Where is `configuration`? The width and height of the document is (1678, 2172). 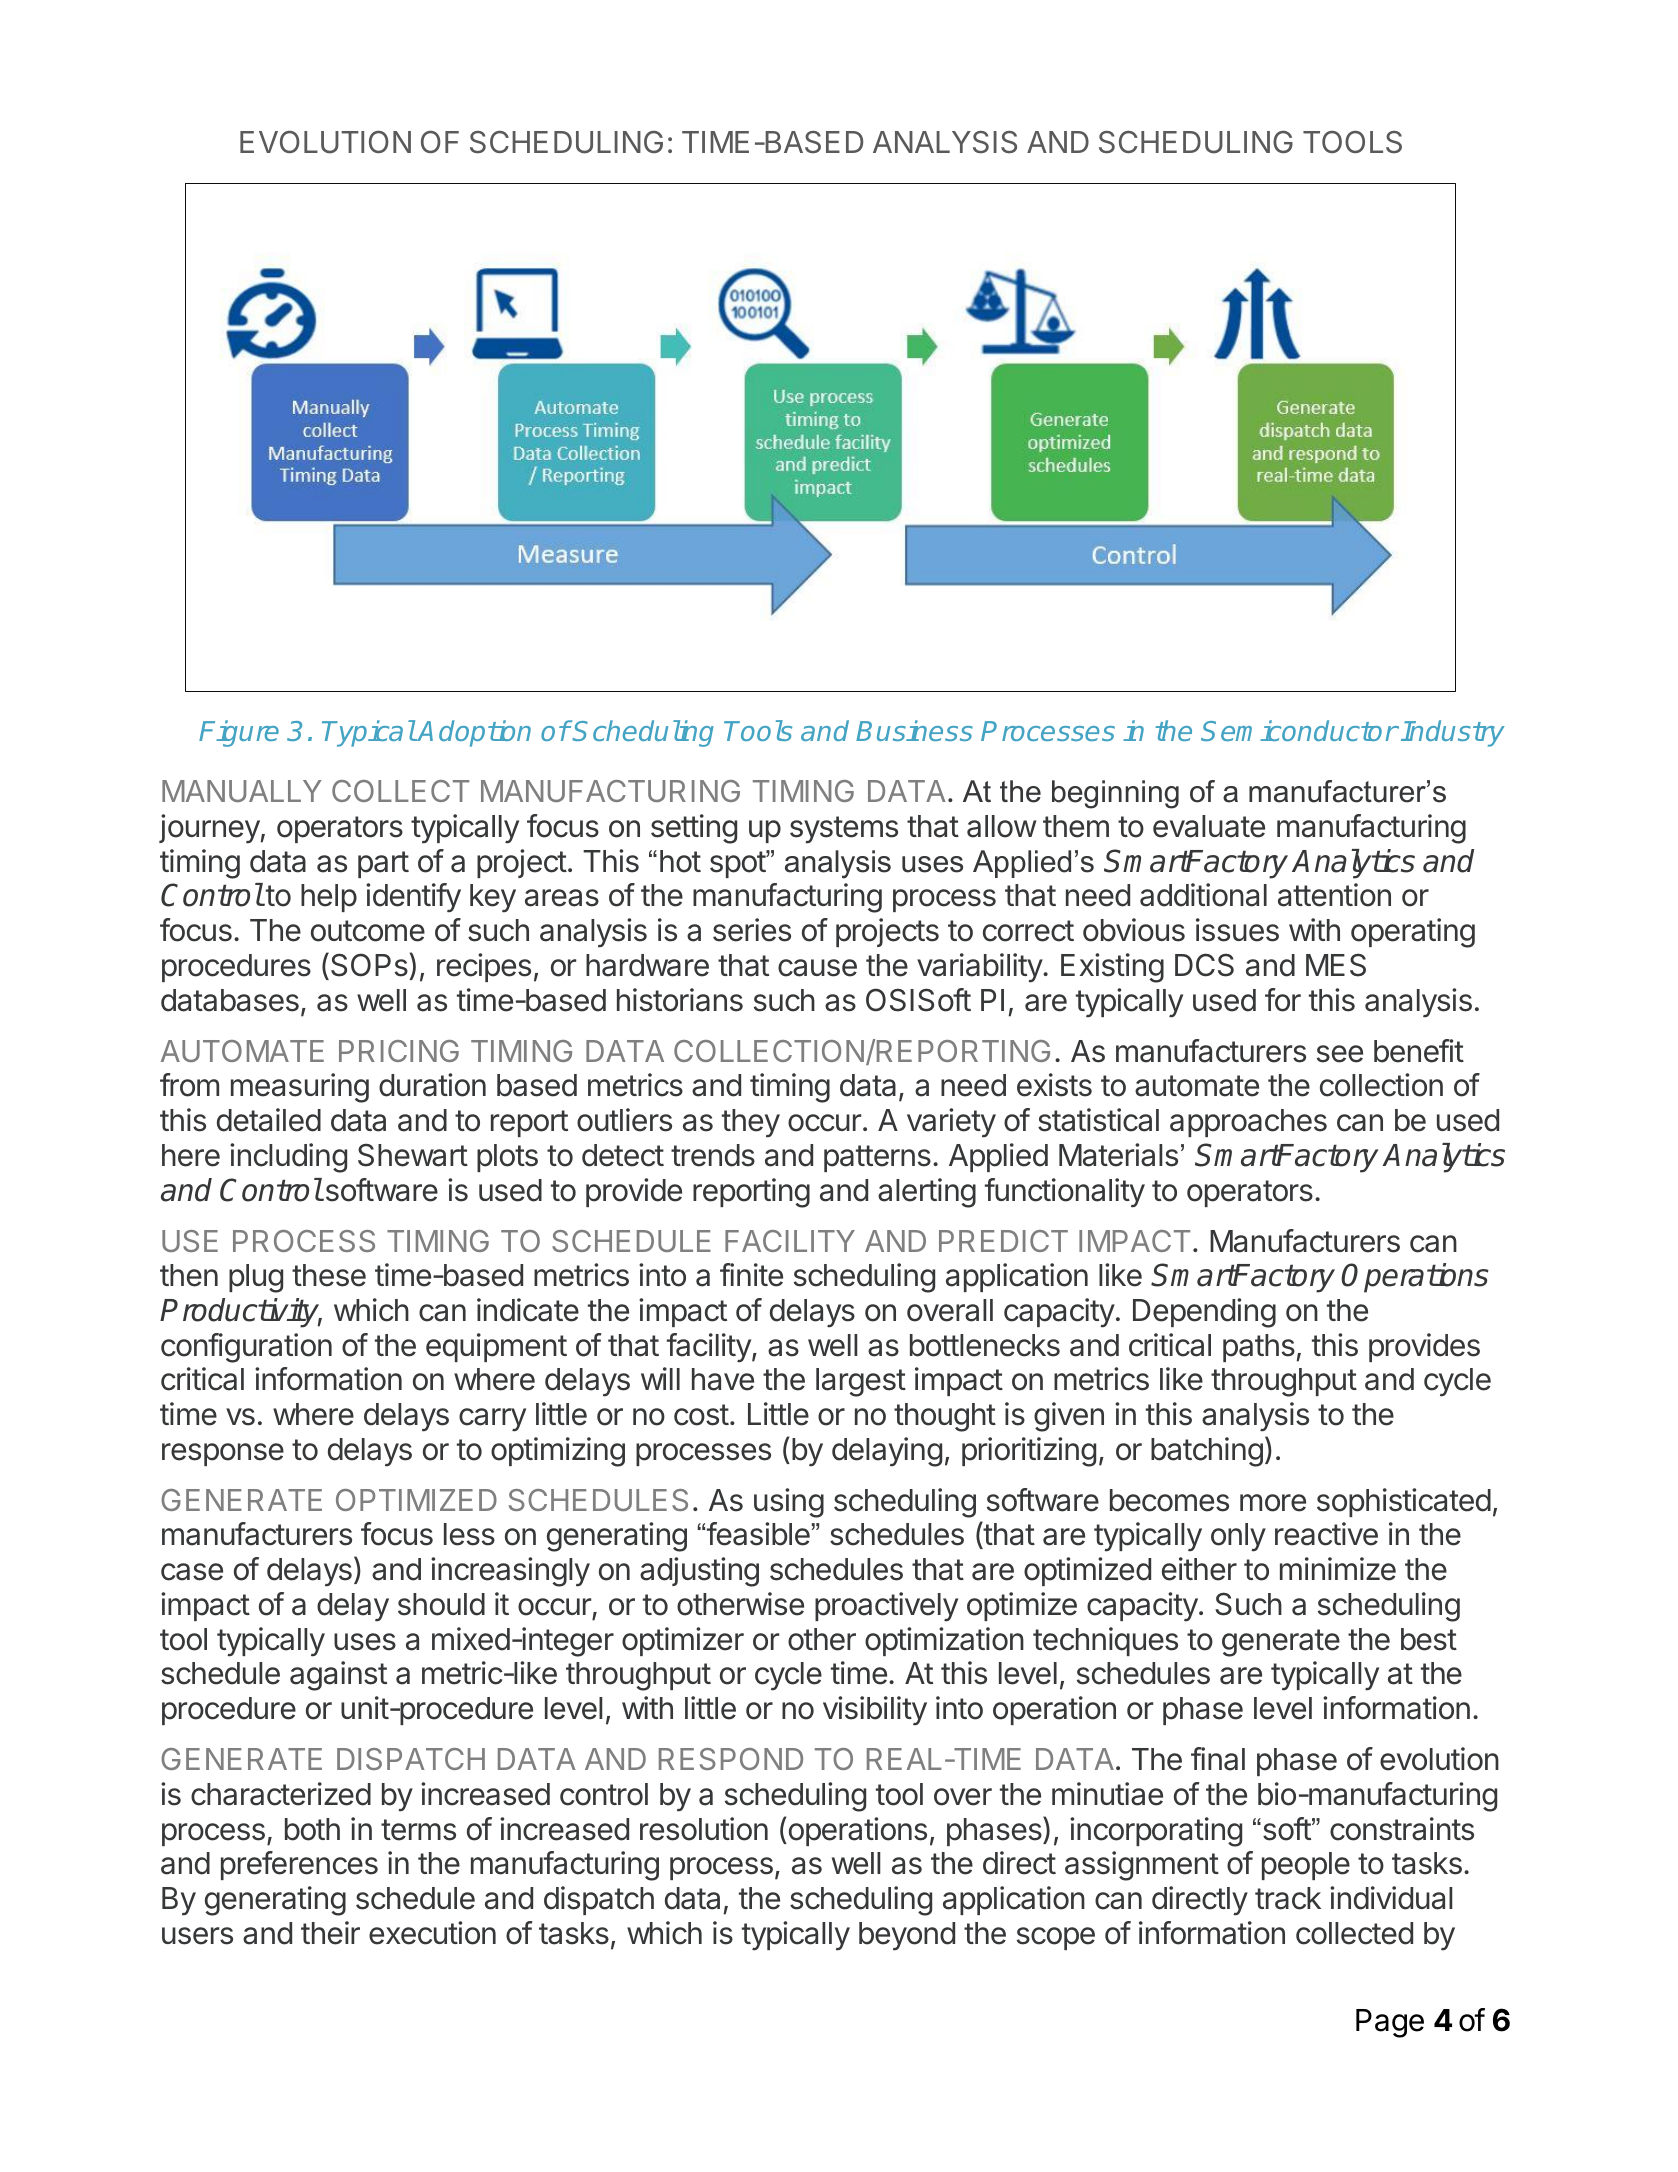
configuration is located at coordinates (246, 1348).
